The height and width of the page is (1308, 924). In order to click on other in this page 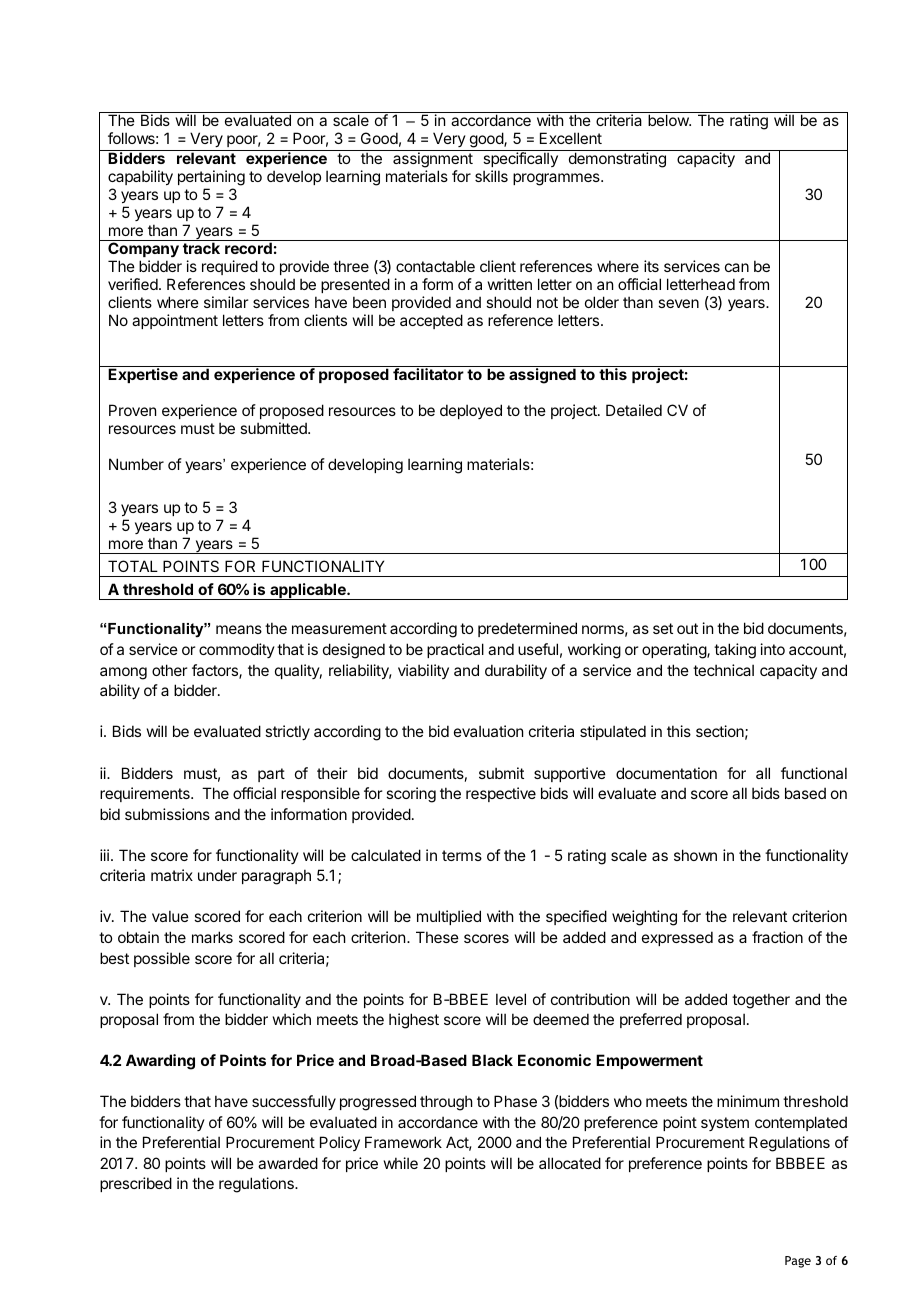, I will do `click(169, 670)`.
